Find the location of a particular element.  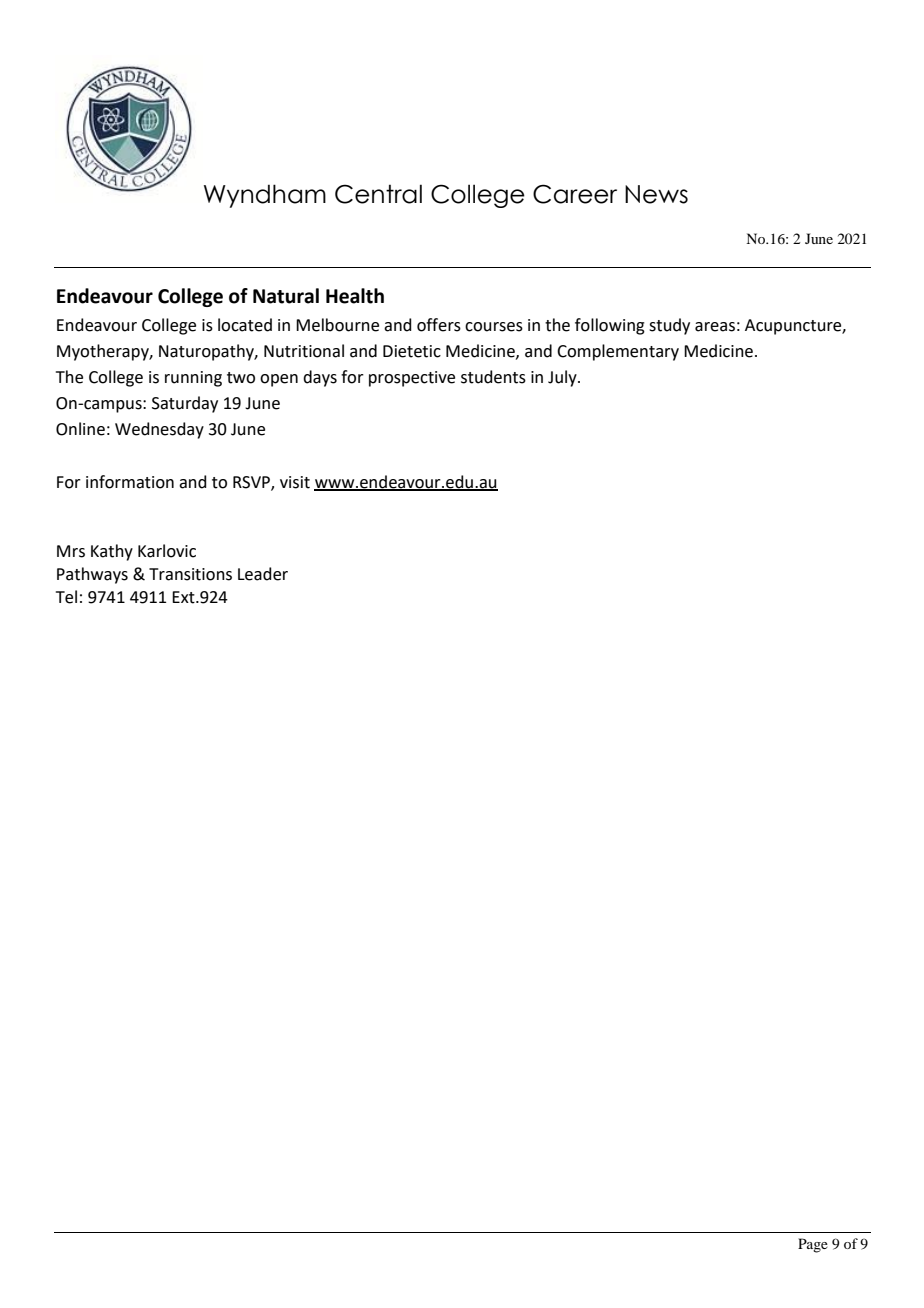

News is located at coordinates (656, 194).
